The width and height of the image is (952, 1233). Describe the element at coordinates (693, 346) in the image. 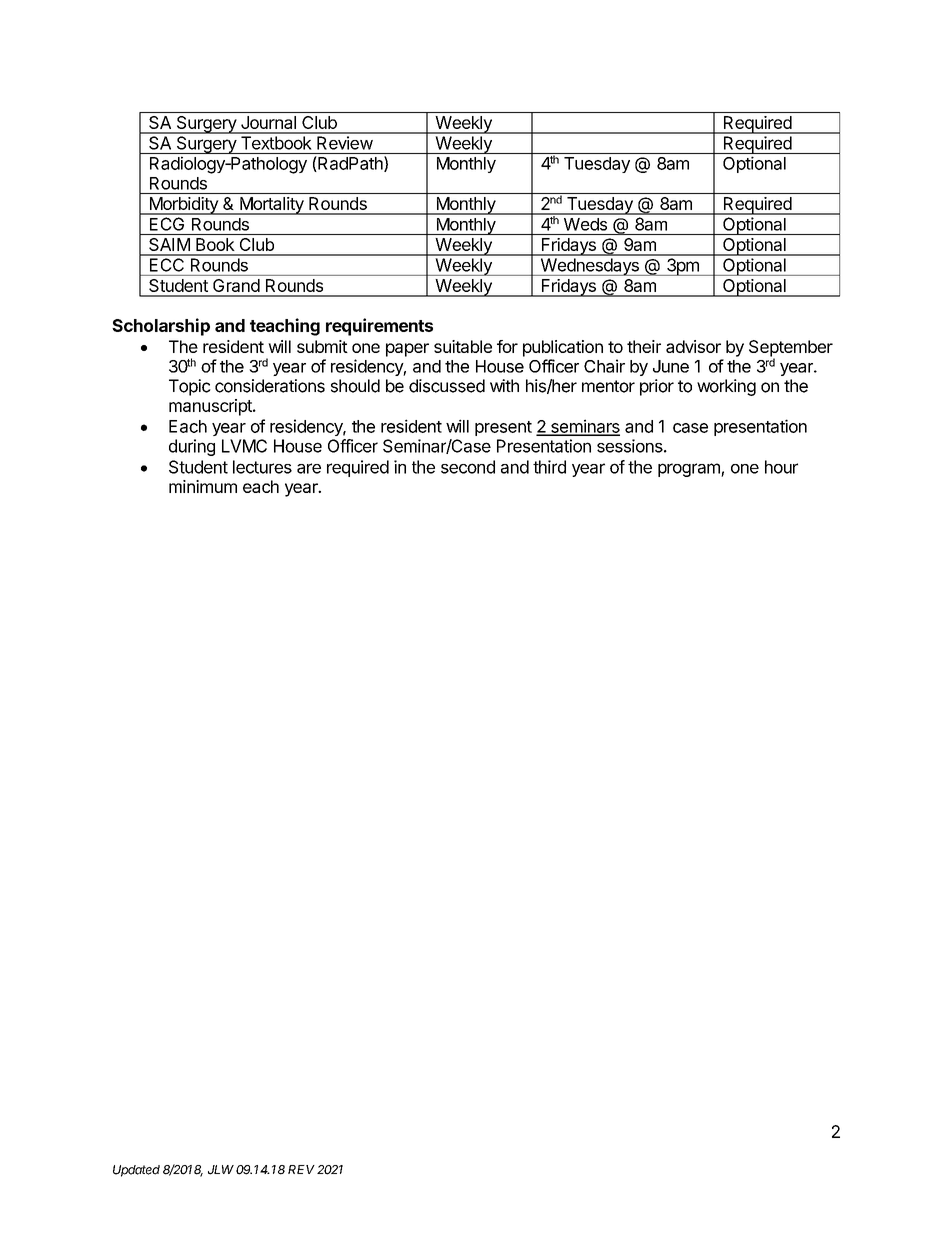

I see `advisor` at that location.
